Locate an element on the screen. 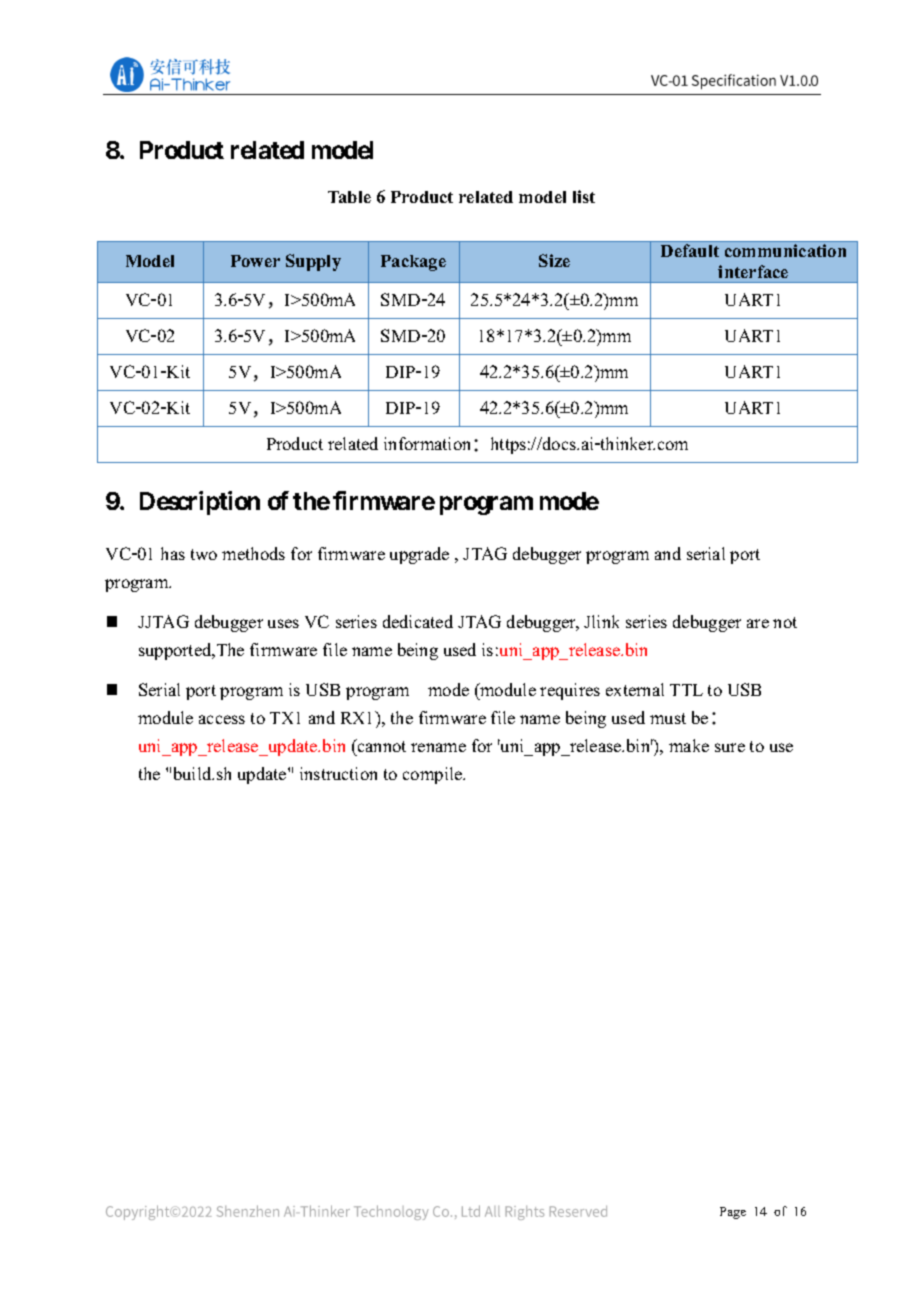 The height and width of the screenshot is (1308, 924). Page is located at coordinates (733, 1213).
